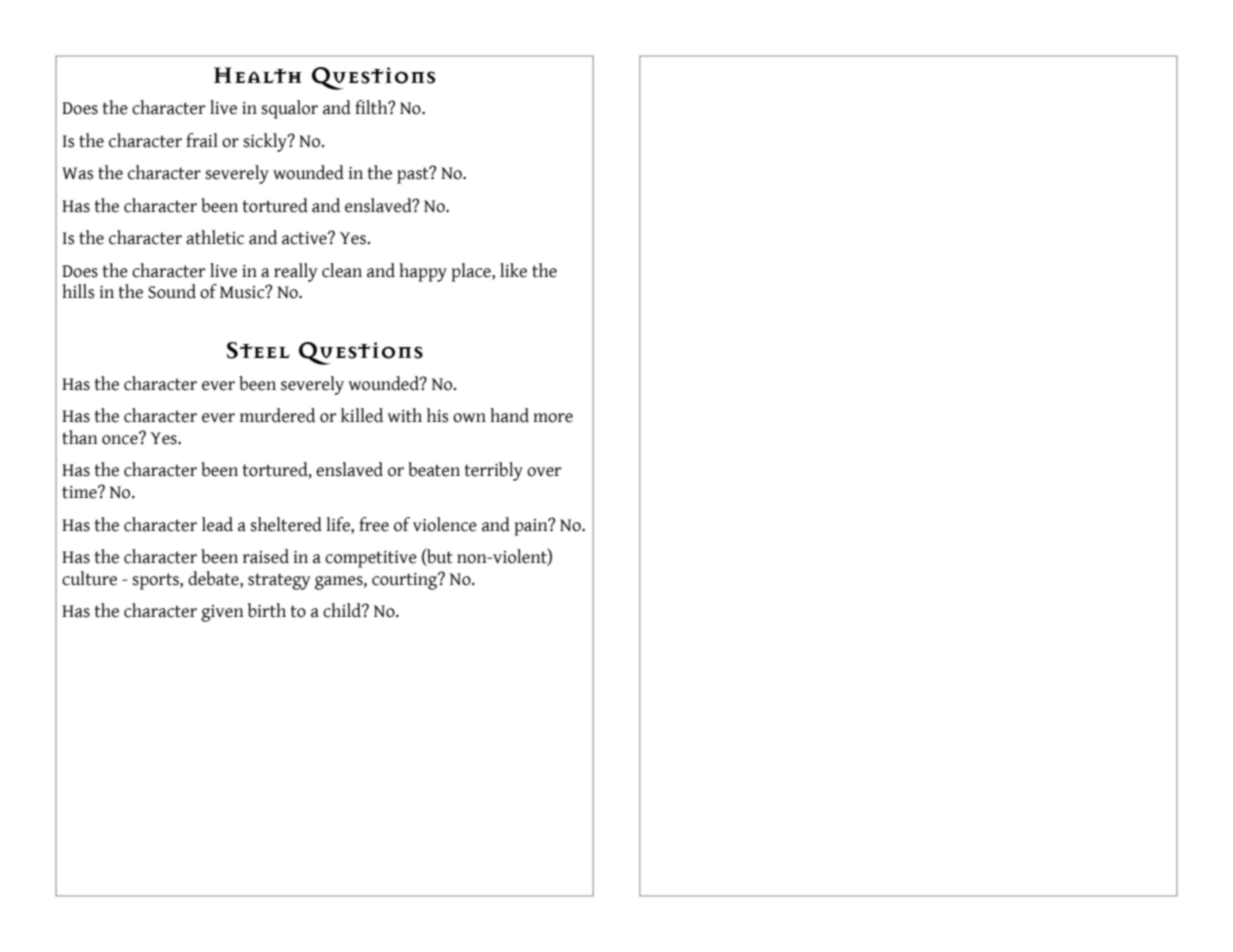 The width and height of the screenshot is (1233, 952). I want to click on Sound, so click(172, 291).
